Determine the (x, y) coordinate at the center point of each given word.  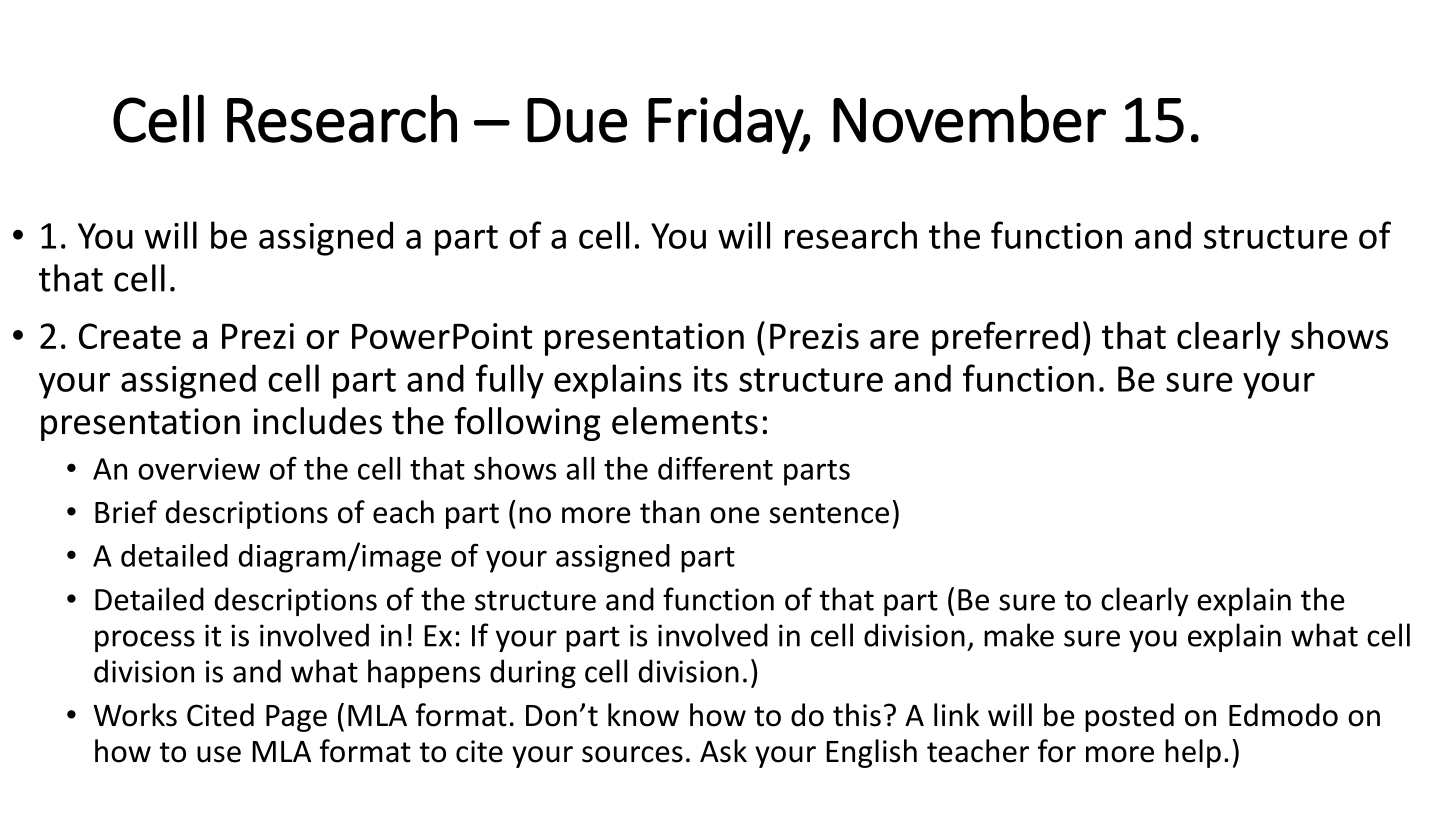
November (969, 118)
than (670, 512)
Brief (126, 512)
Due (577, 120)
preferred (1005, 338)
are (894, 339)
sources (632, 754)
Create (130, 336)
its (711, 379)
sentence (829, 513)
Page (296, 718)
